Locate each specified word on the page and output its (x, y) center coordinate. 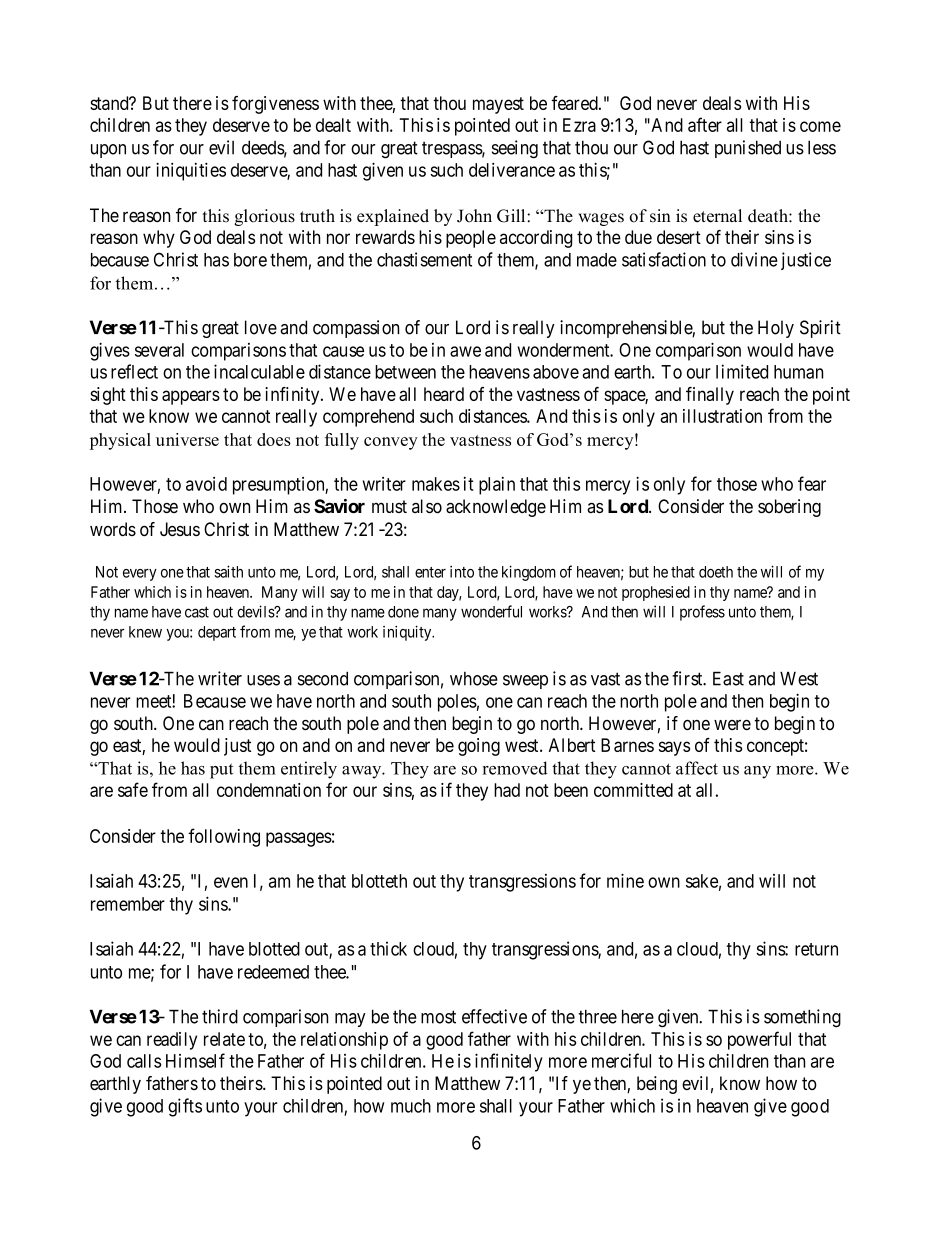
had (507, 790)
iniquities (191, 171)
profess (702, 613)
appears (191, 397)
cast (197, 612)
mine (625, 880)
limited (742, 371)
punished (748, 149)
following (224, 837)
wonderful (491, 611)
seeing (515, 149)
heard (444, 394)
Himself (195, 1060)
